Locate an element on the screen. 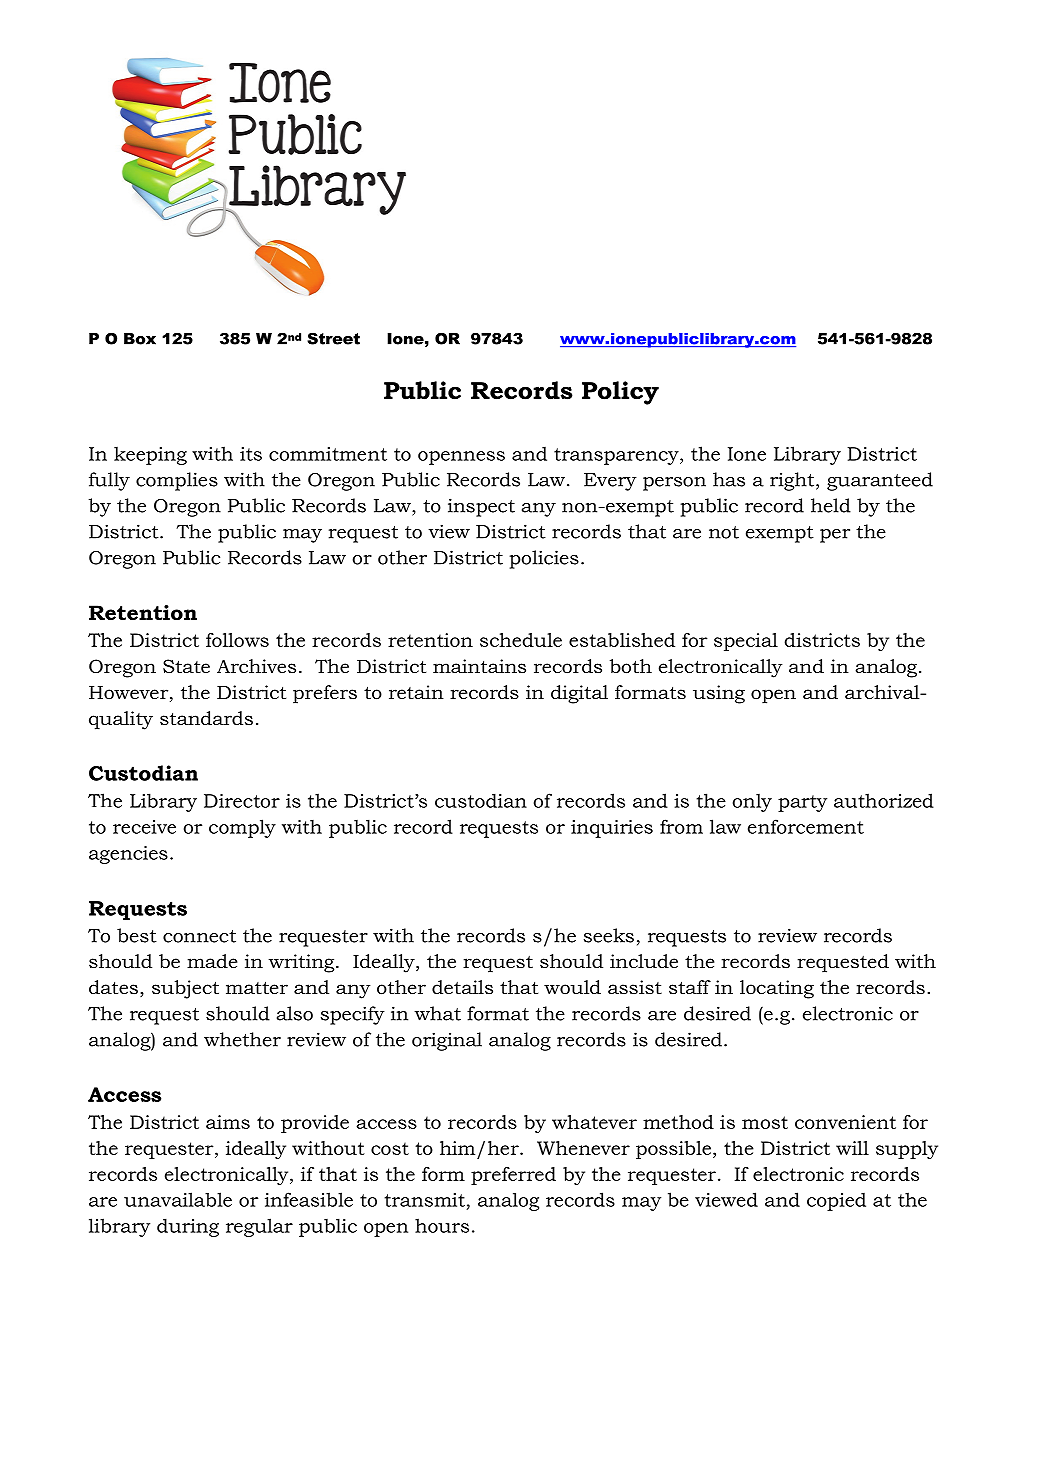 The image size is (1042, 1473). Policy is located at coordinates (620, 393).
